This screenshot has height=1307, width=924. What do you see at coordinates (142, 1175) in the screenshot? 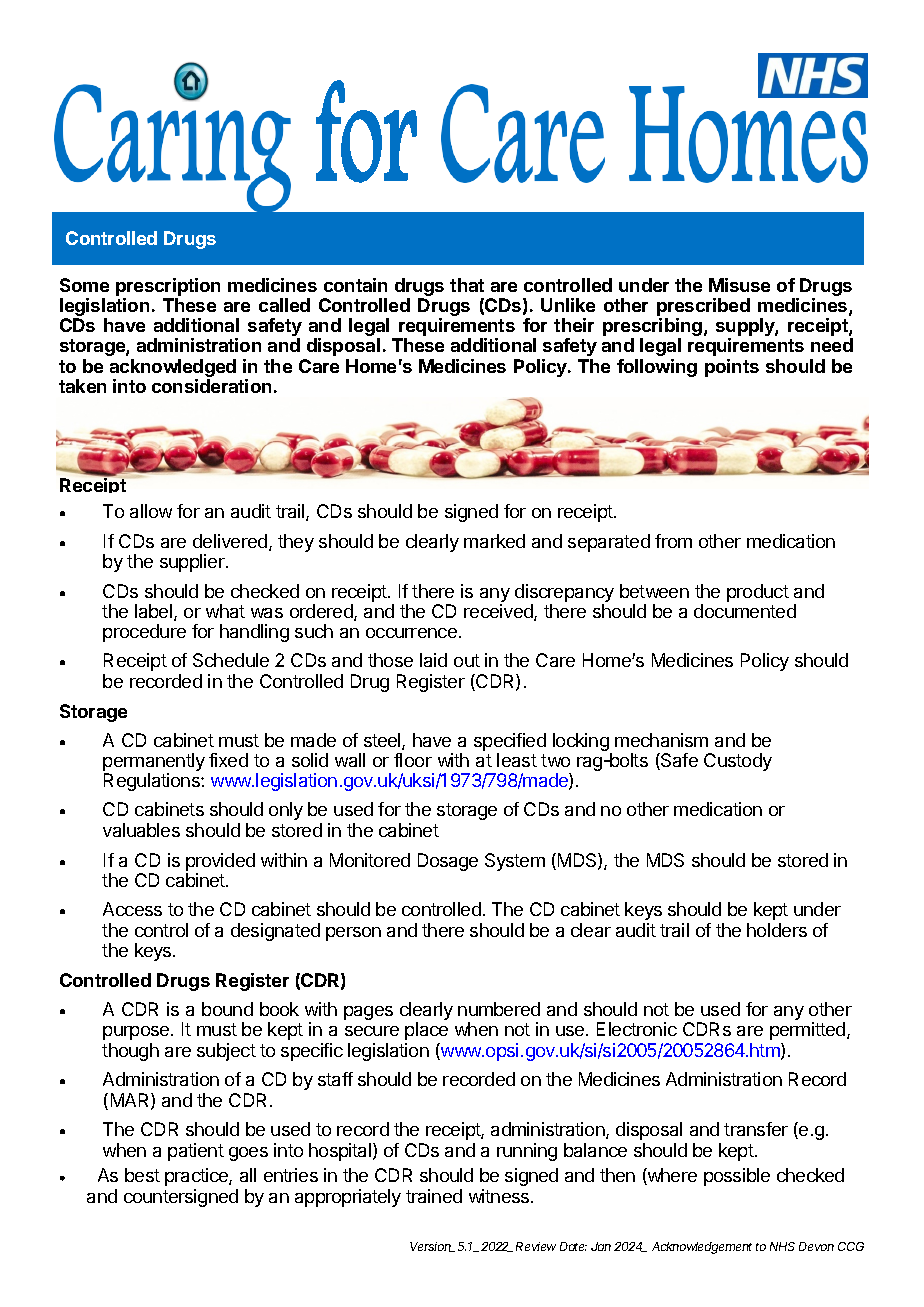
I see `best` at bounding box center [142, 1175].
